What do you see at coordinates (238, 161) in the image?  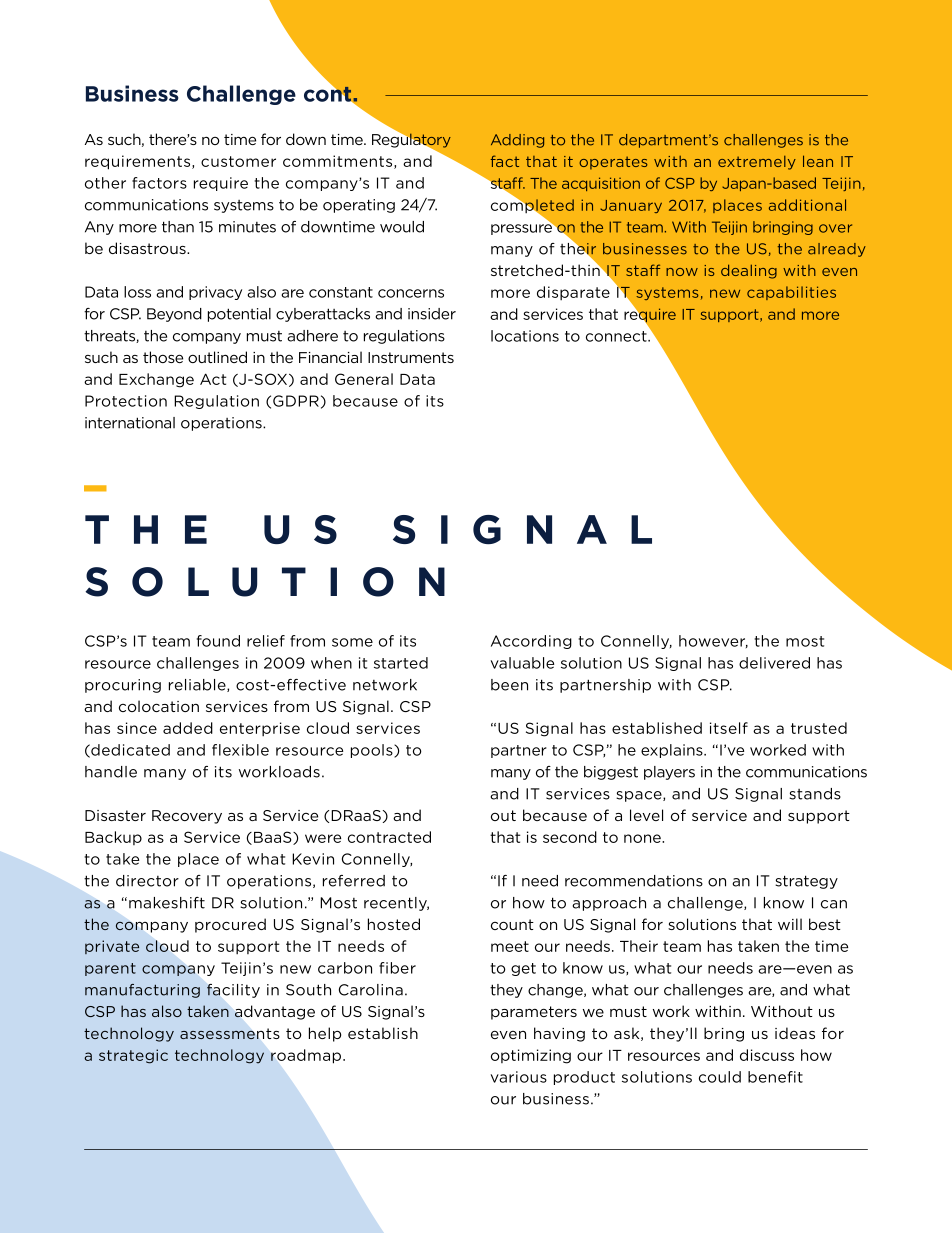 I see `customer` at bounding box center [238, 161].
